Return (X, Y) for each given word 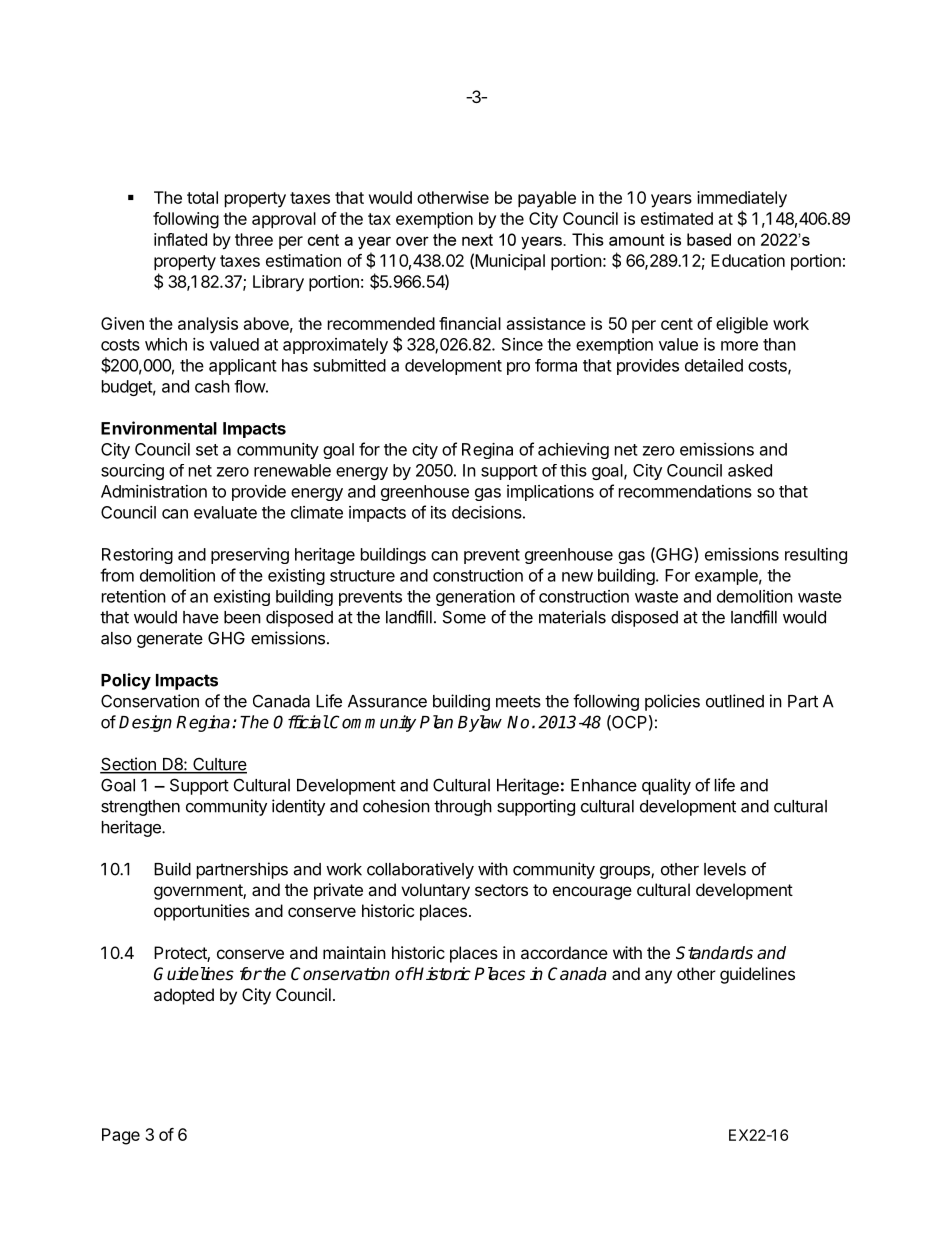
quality (666, 786)
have (201, 617)
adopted (184, 996)
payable (547, 199)
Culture (219, 765)
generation (475, 598)
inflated (180, 239)
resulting (816, 556)
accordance (564, 952)
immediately (742, 199)
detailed (714, 365)
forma (556, 365)
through (463, 808)
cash (212, 386)
